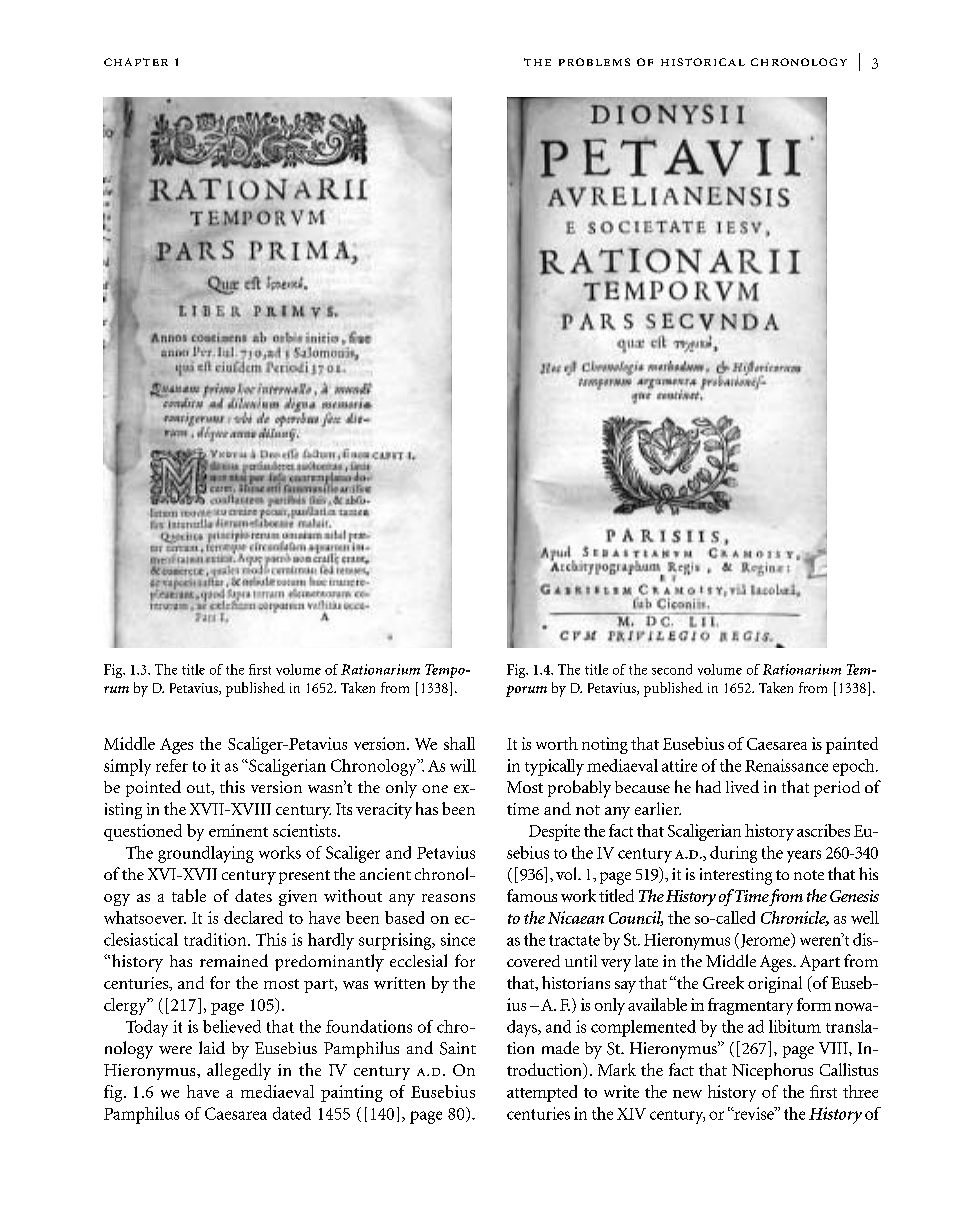 Image resolution: width=980 pixels, height=1207 pixels. What do you see at coordinates (594, 62) in the page?
I see `problems` at bounding box center [594, 62].
